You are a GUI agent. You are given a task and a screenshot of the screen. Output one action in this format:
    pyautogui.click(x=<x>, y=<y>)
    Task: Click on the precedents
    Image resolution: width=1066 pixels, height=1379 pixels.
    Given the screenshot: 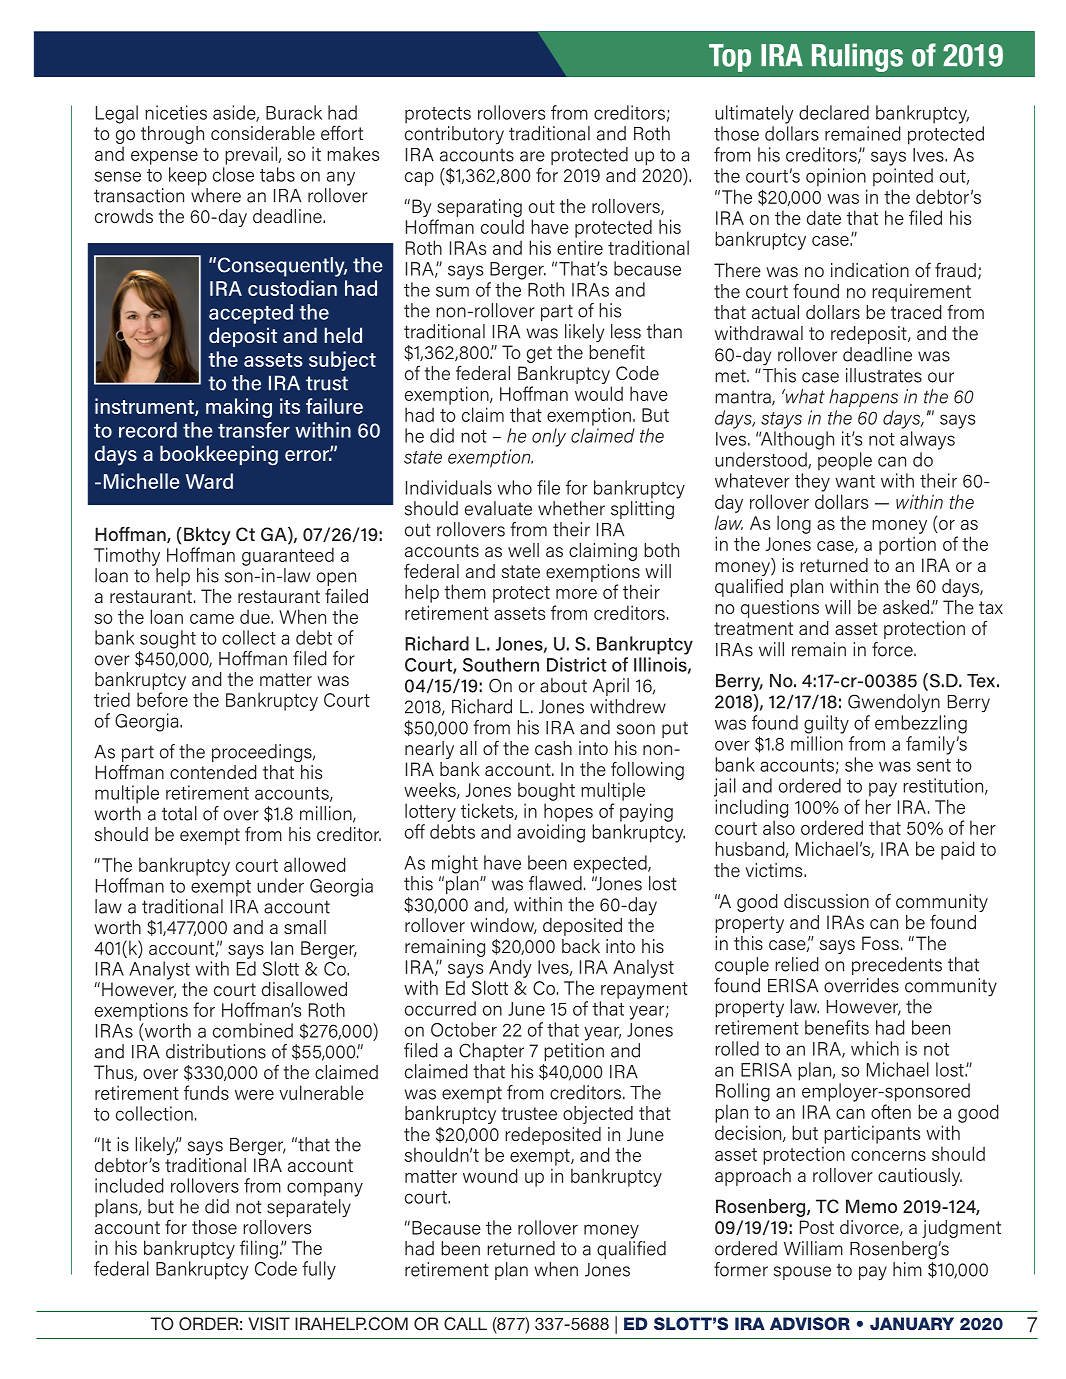 What is the action you would take?
    pyautogui.click(x=897, y=966)
